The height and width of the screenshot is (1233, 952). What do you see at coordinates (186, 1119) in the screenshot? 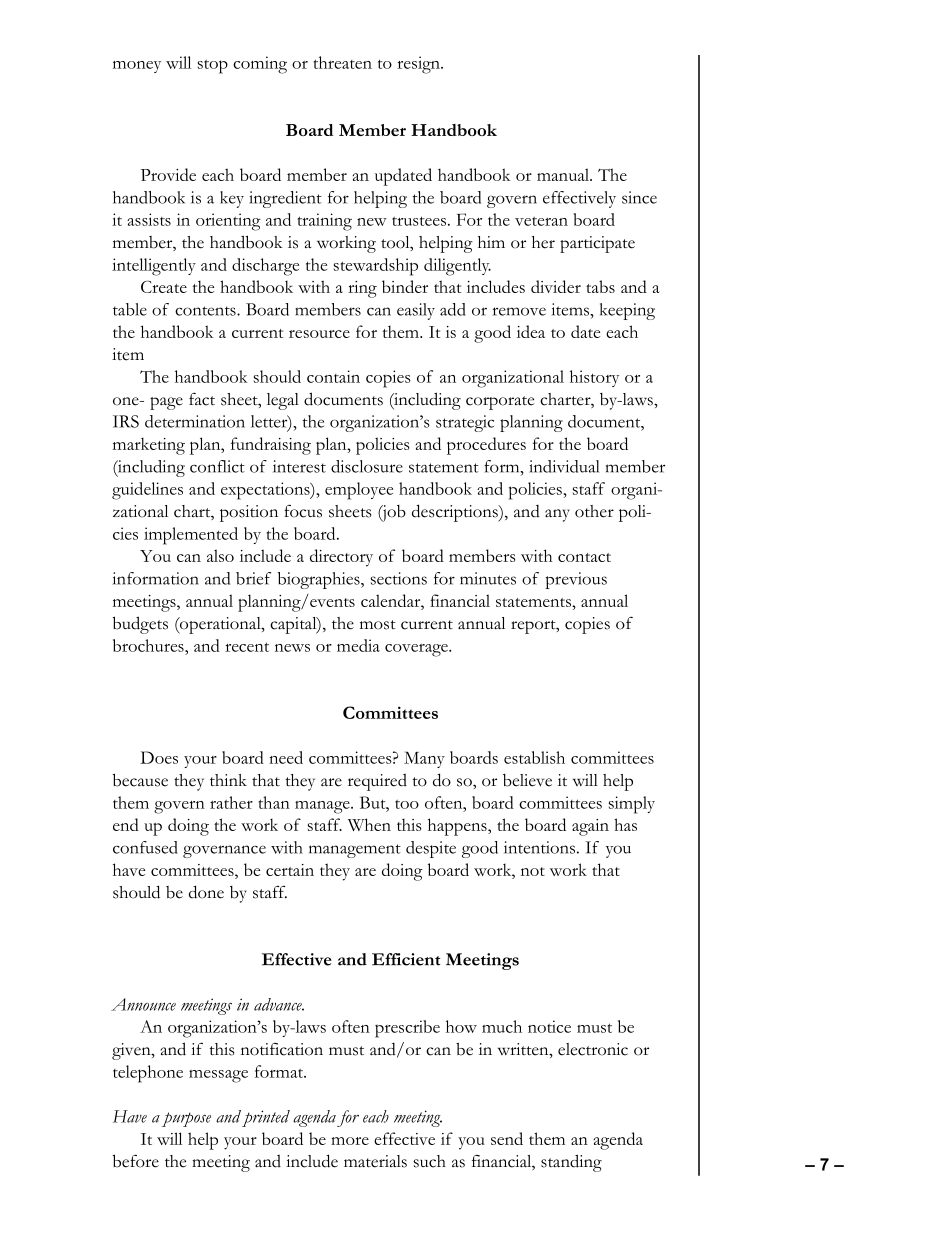
I see `purpose` at bounding box center [186, 1119].
